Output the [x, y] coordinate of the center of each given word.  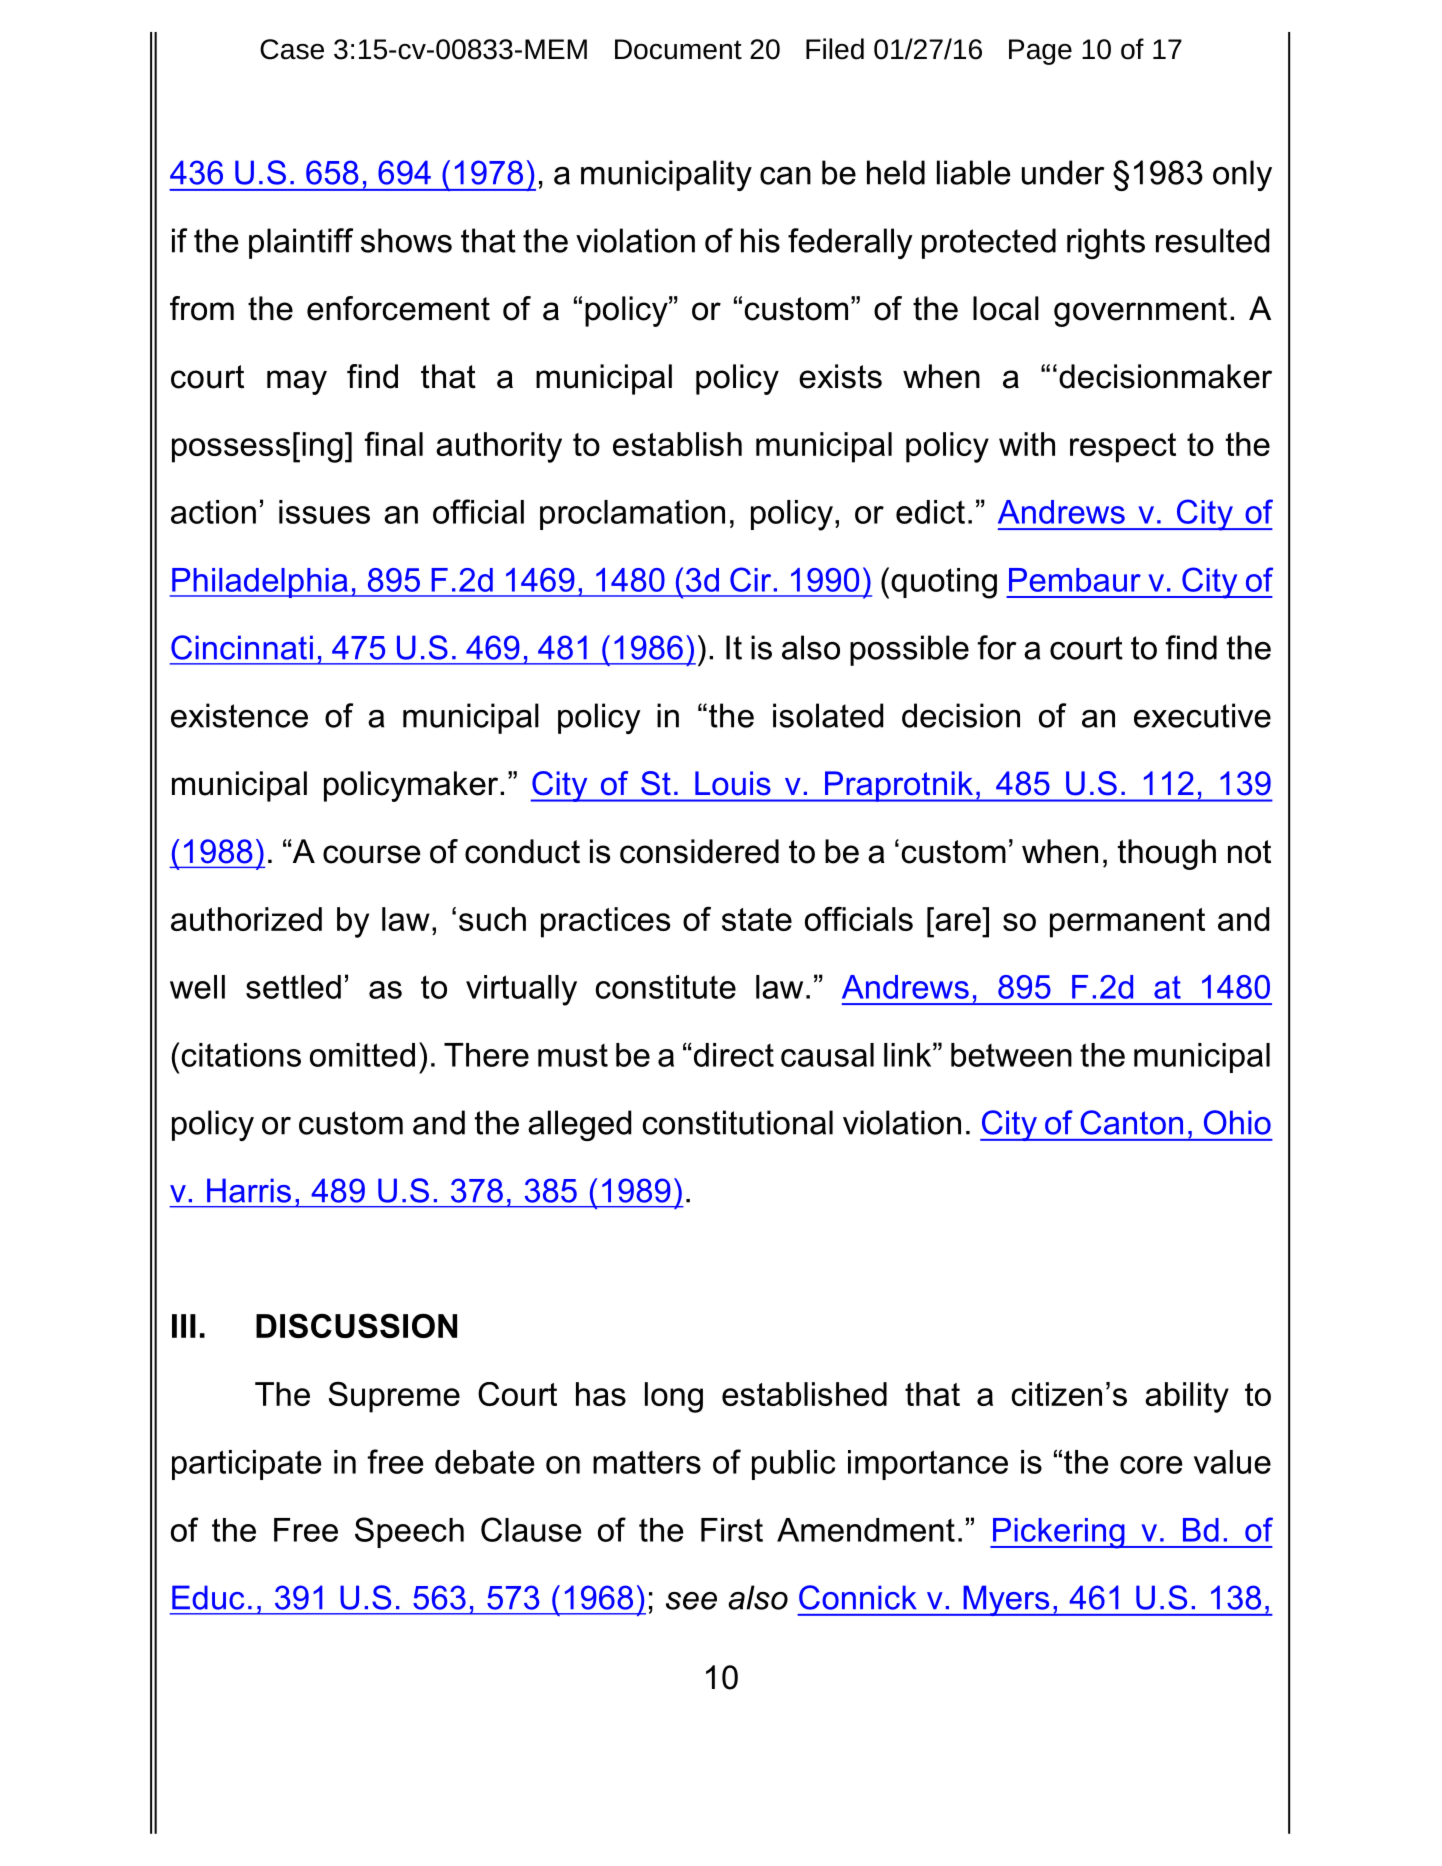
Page [1040, 52]
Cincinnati [242, 647]
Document [678, 49]
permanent [1127, 923]
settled [293, 987]
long [674, 1397]
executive [1202, 715]
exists [840, 376]
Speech [409, 1532]
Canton [1131, 1122]
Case [292, 49]
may [297, 382]
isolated [828, 715]
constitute [666, 987]
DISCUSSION [356, 1325]
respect [1123, 448]
